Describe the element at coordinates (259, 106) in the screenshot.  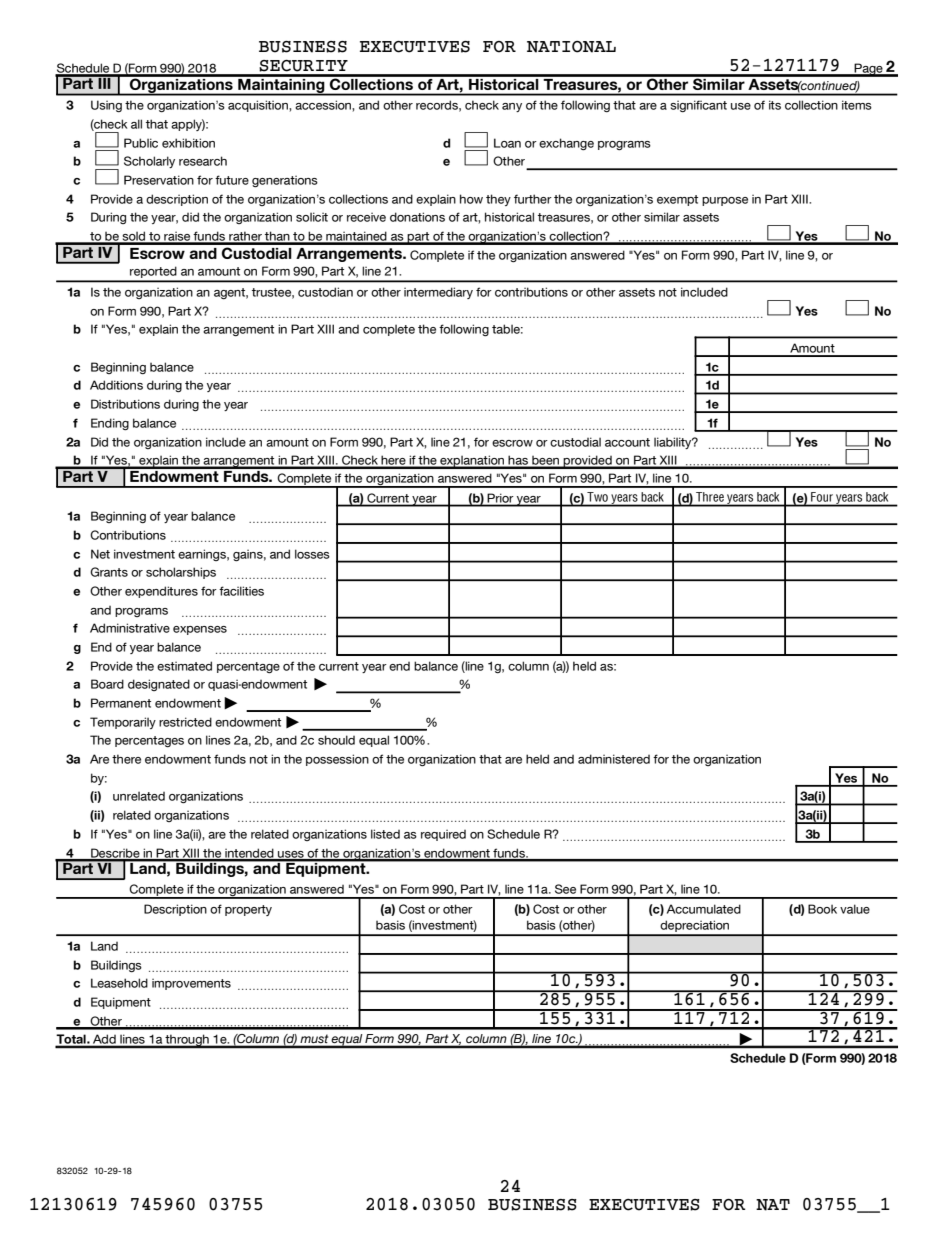
I see `acquisition` at that location.
